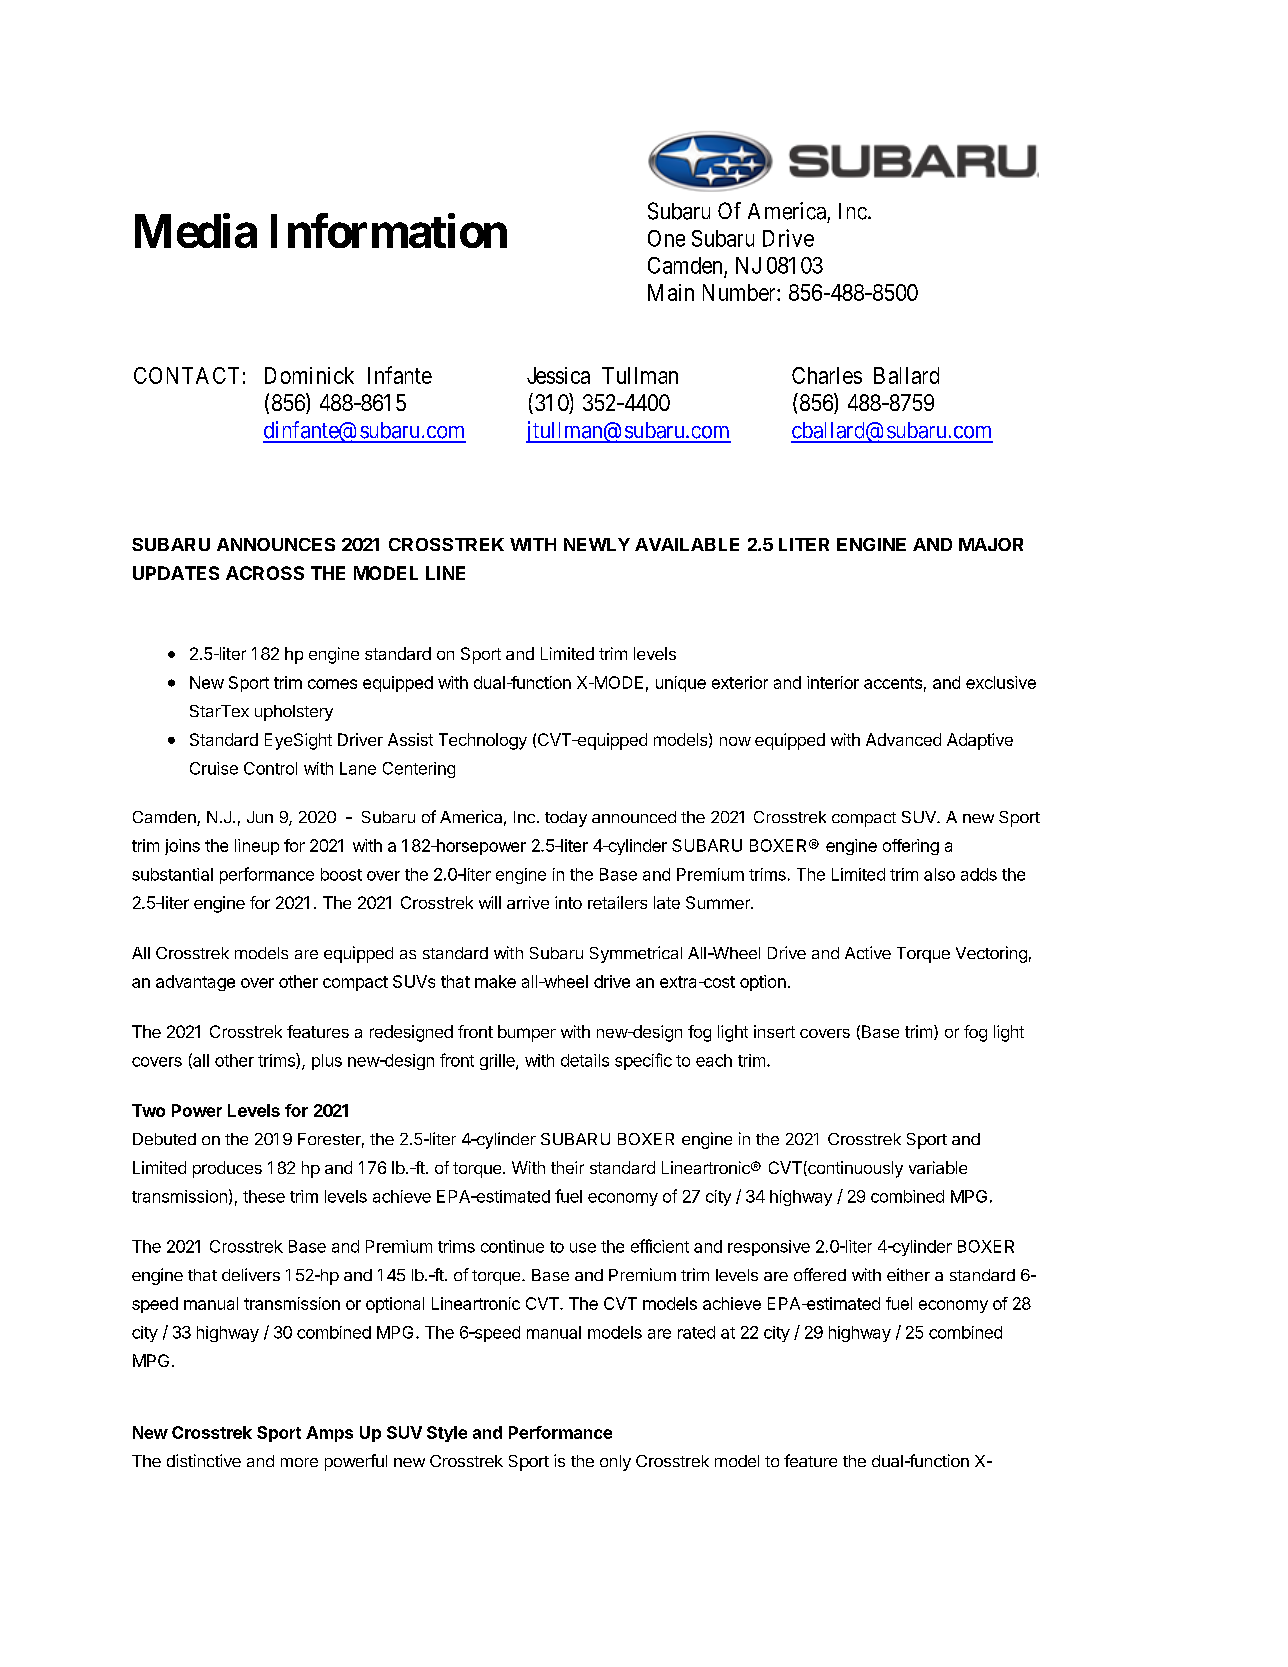 Image resolution: width=1288 pixels, height=1667 pixels. What do you see at coordinates (666, 238) in the page?
I see `One` at bounding box center [666, 238].
